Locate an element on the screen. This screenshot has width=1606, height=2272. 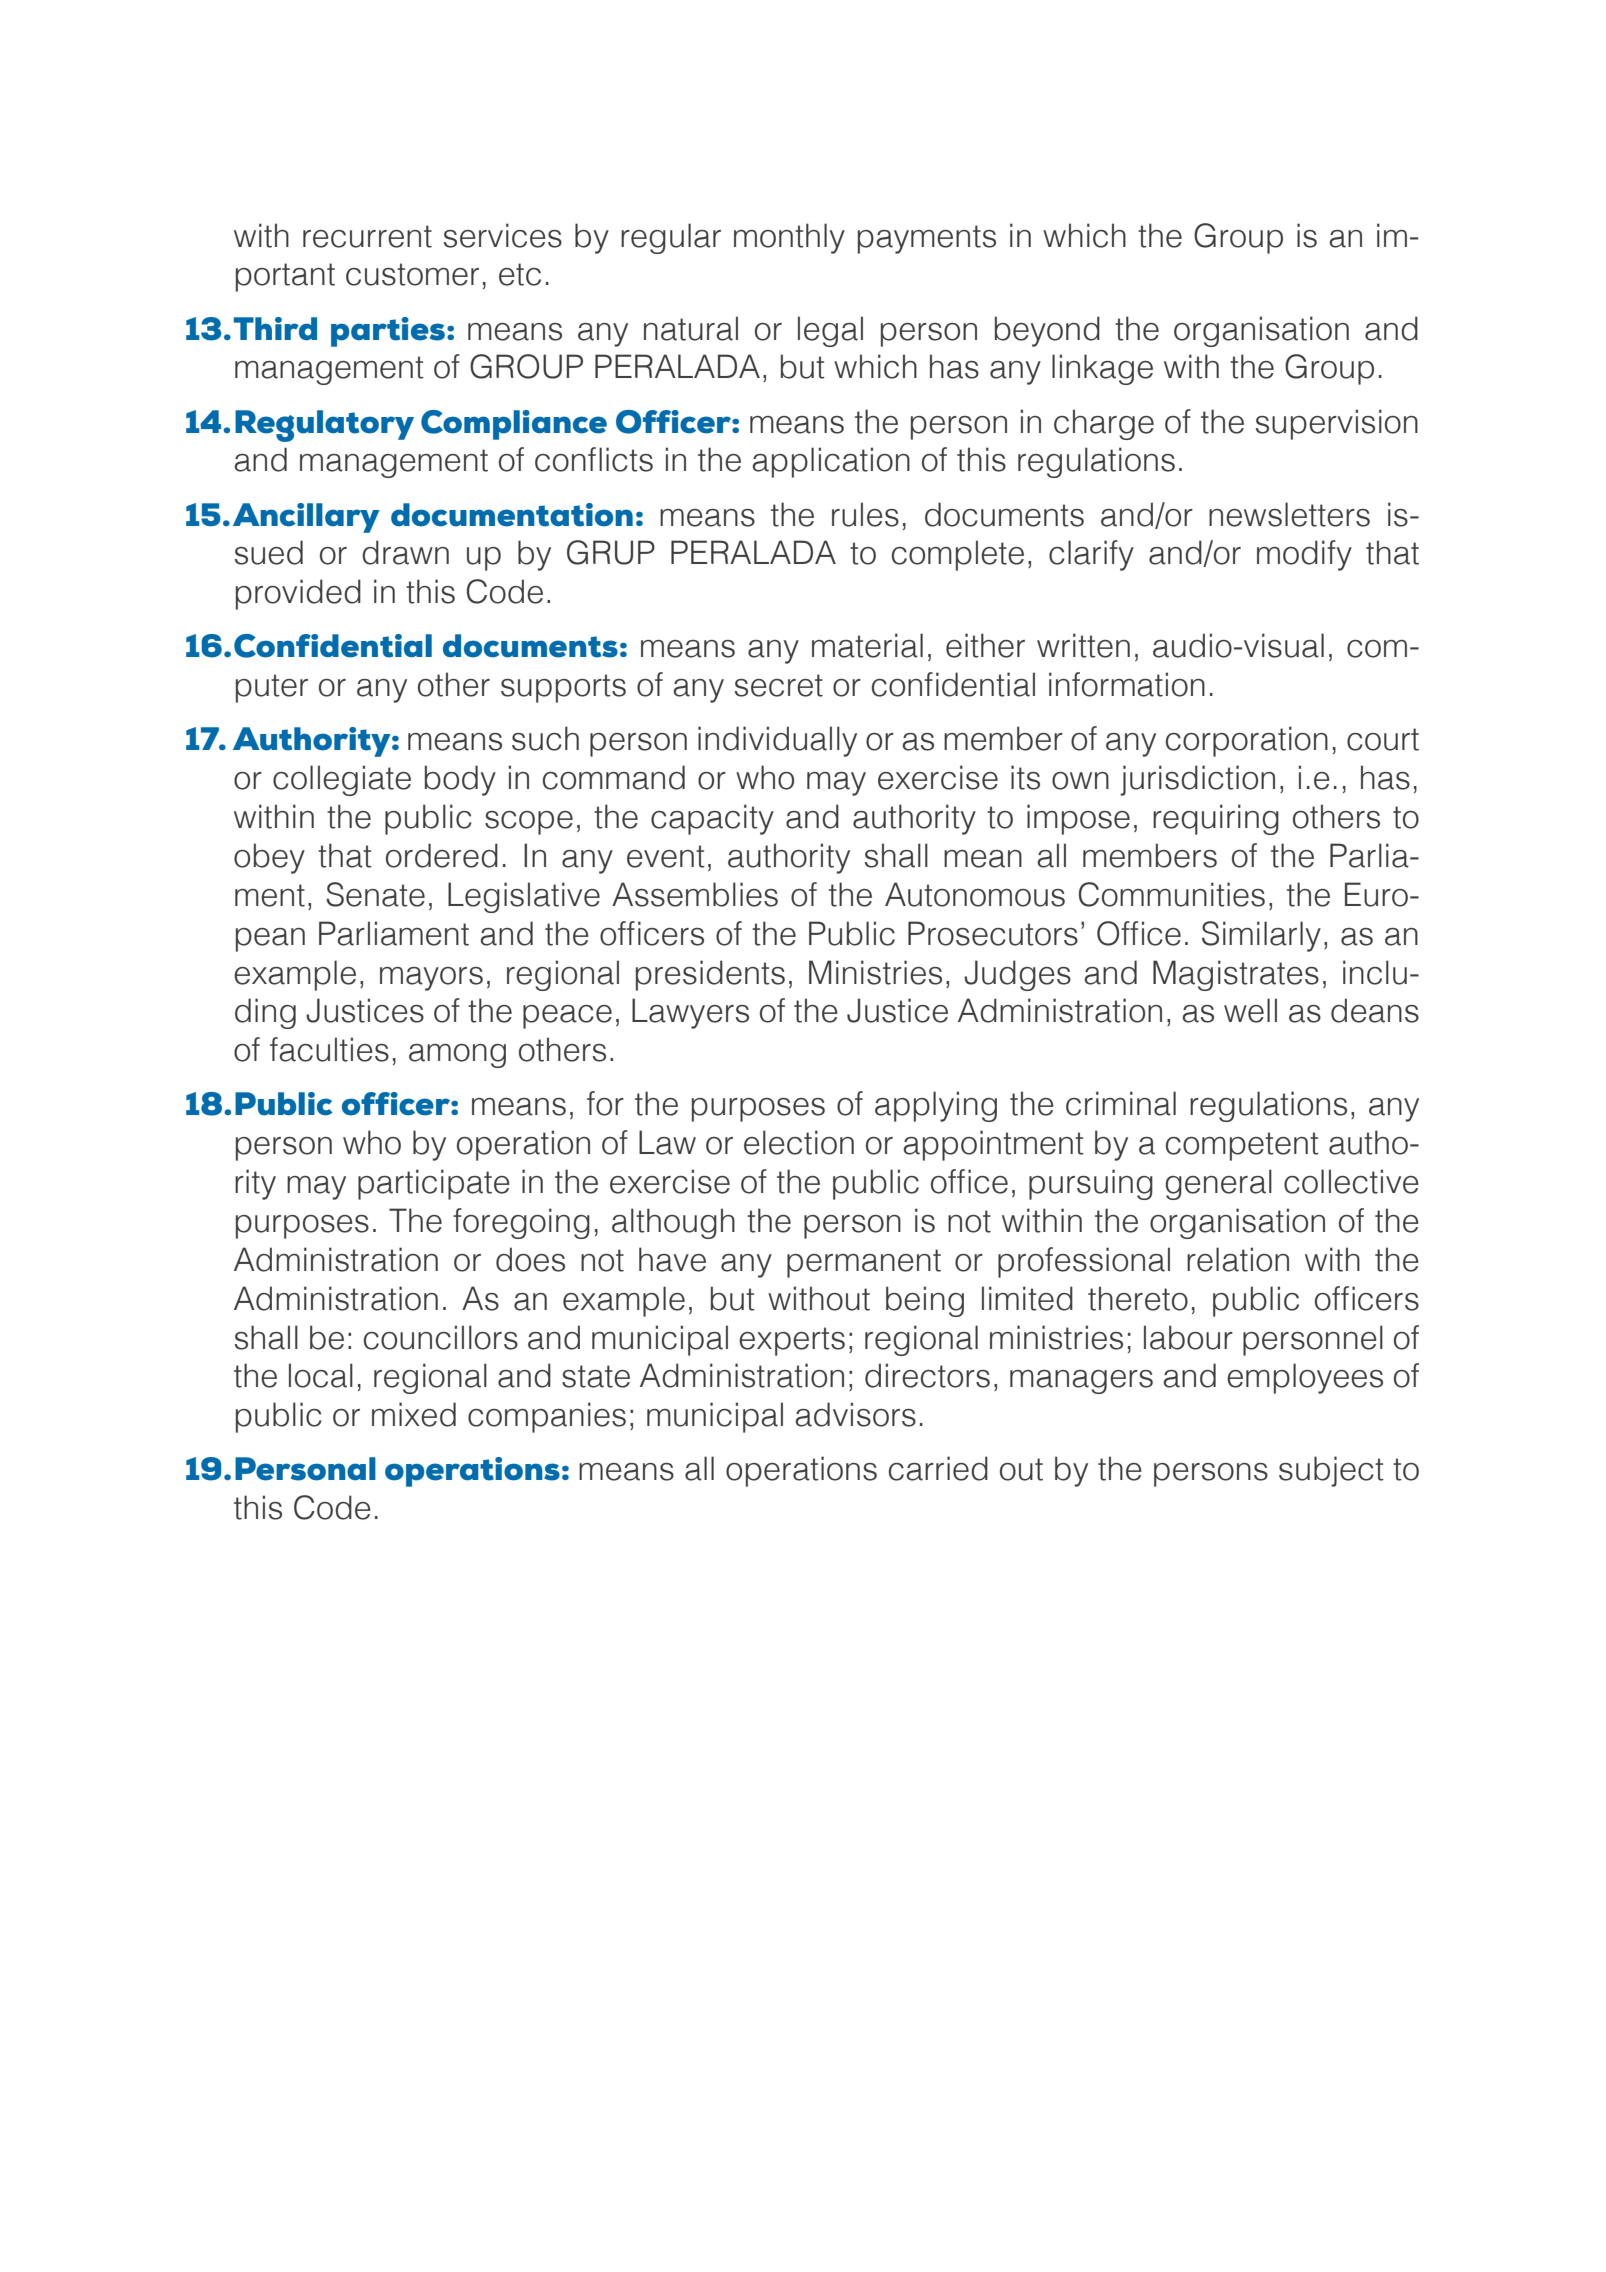
capacity is located at coordinates (712, 819).
